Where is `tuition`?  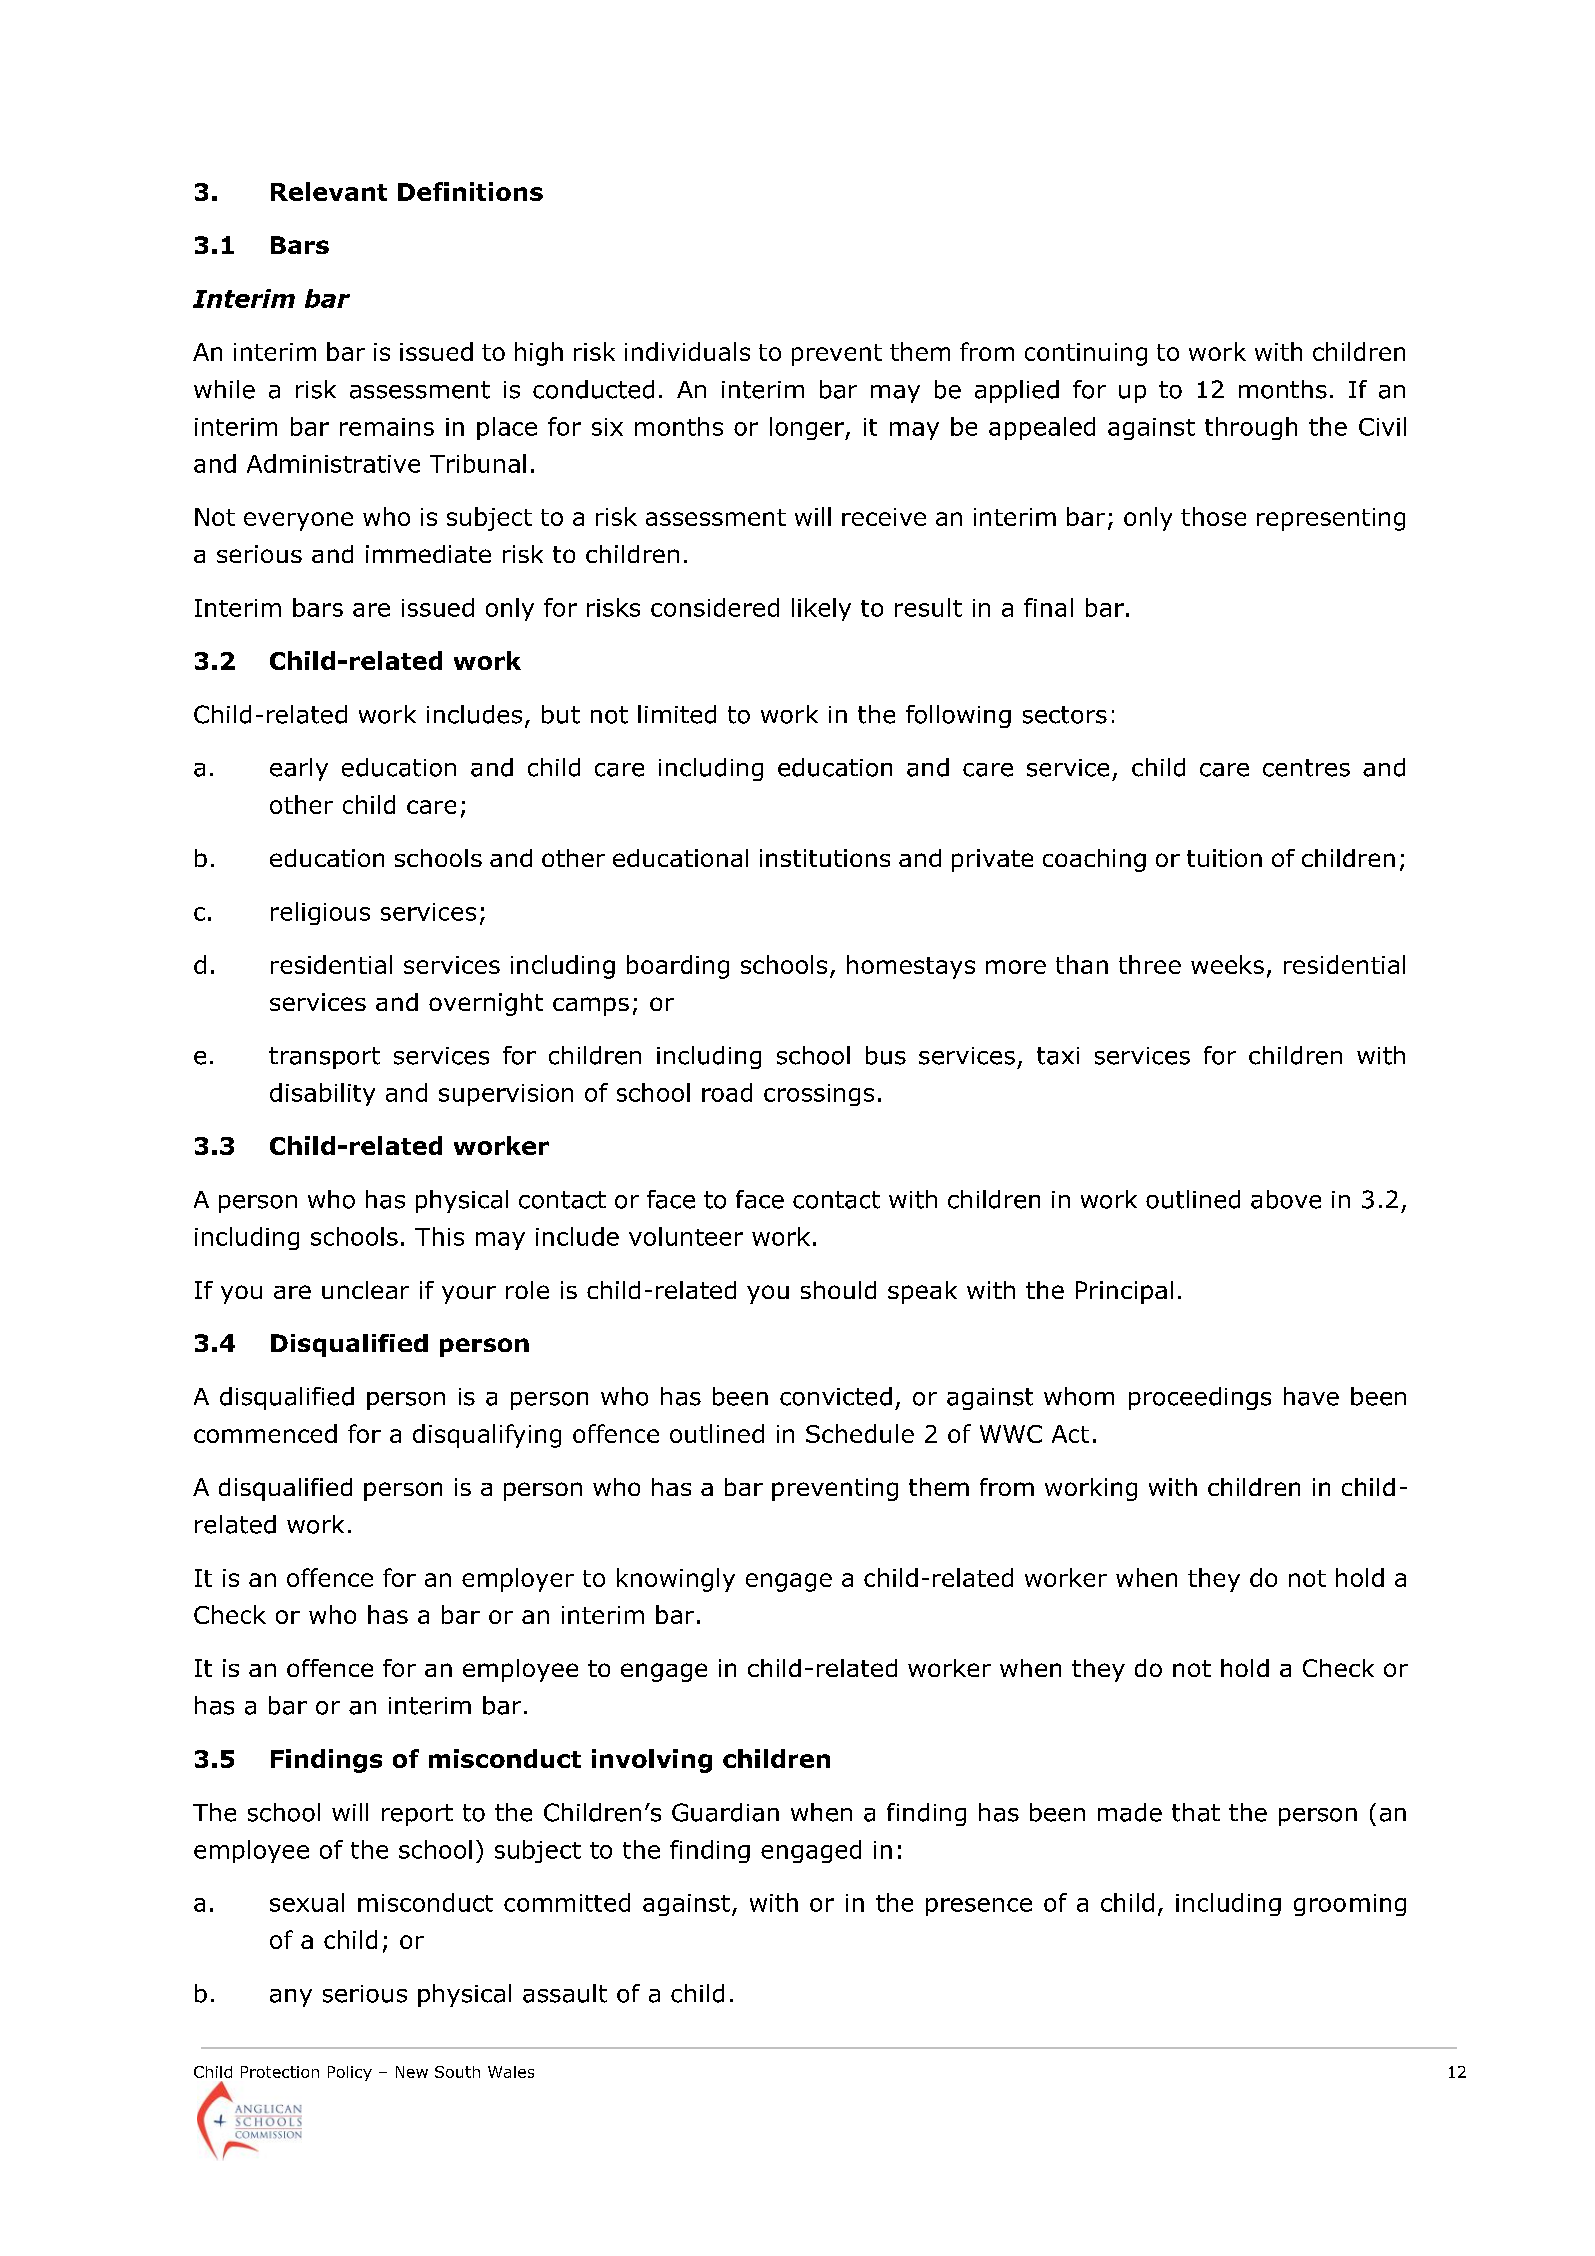 tuition is located at coordinates (1224, 858).
